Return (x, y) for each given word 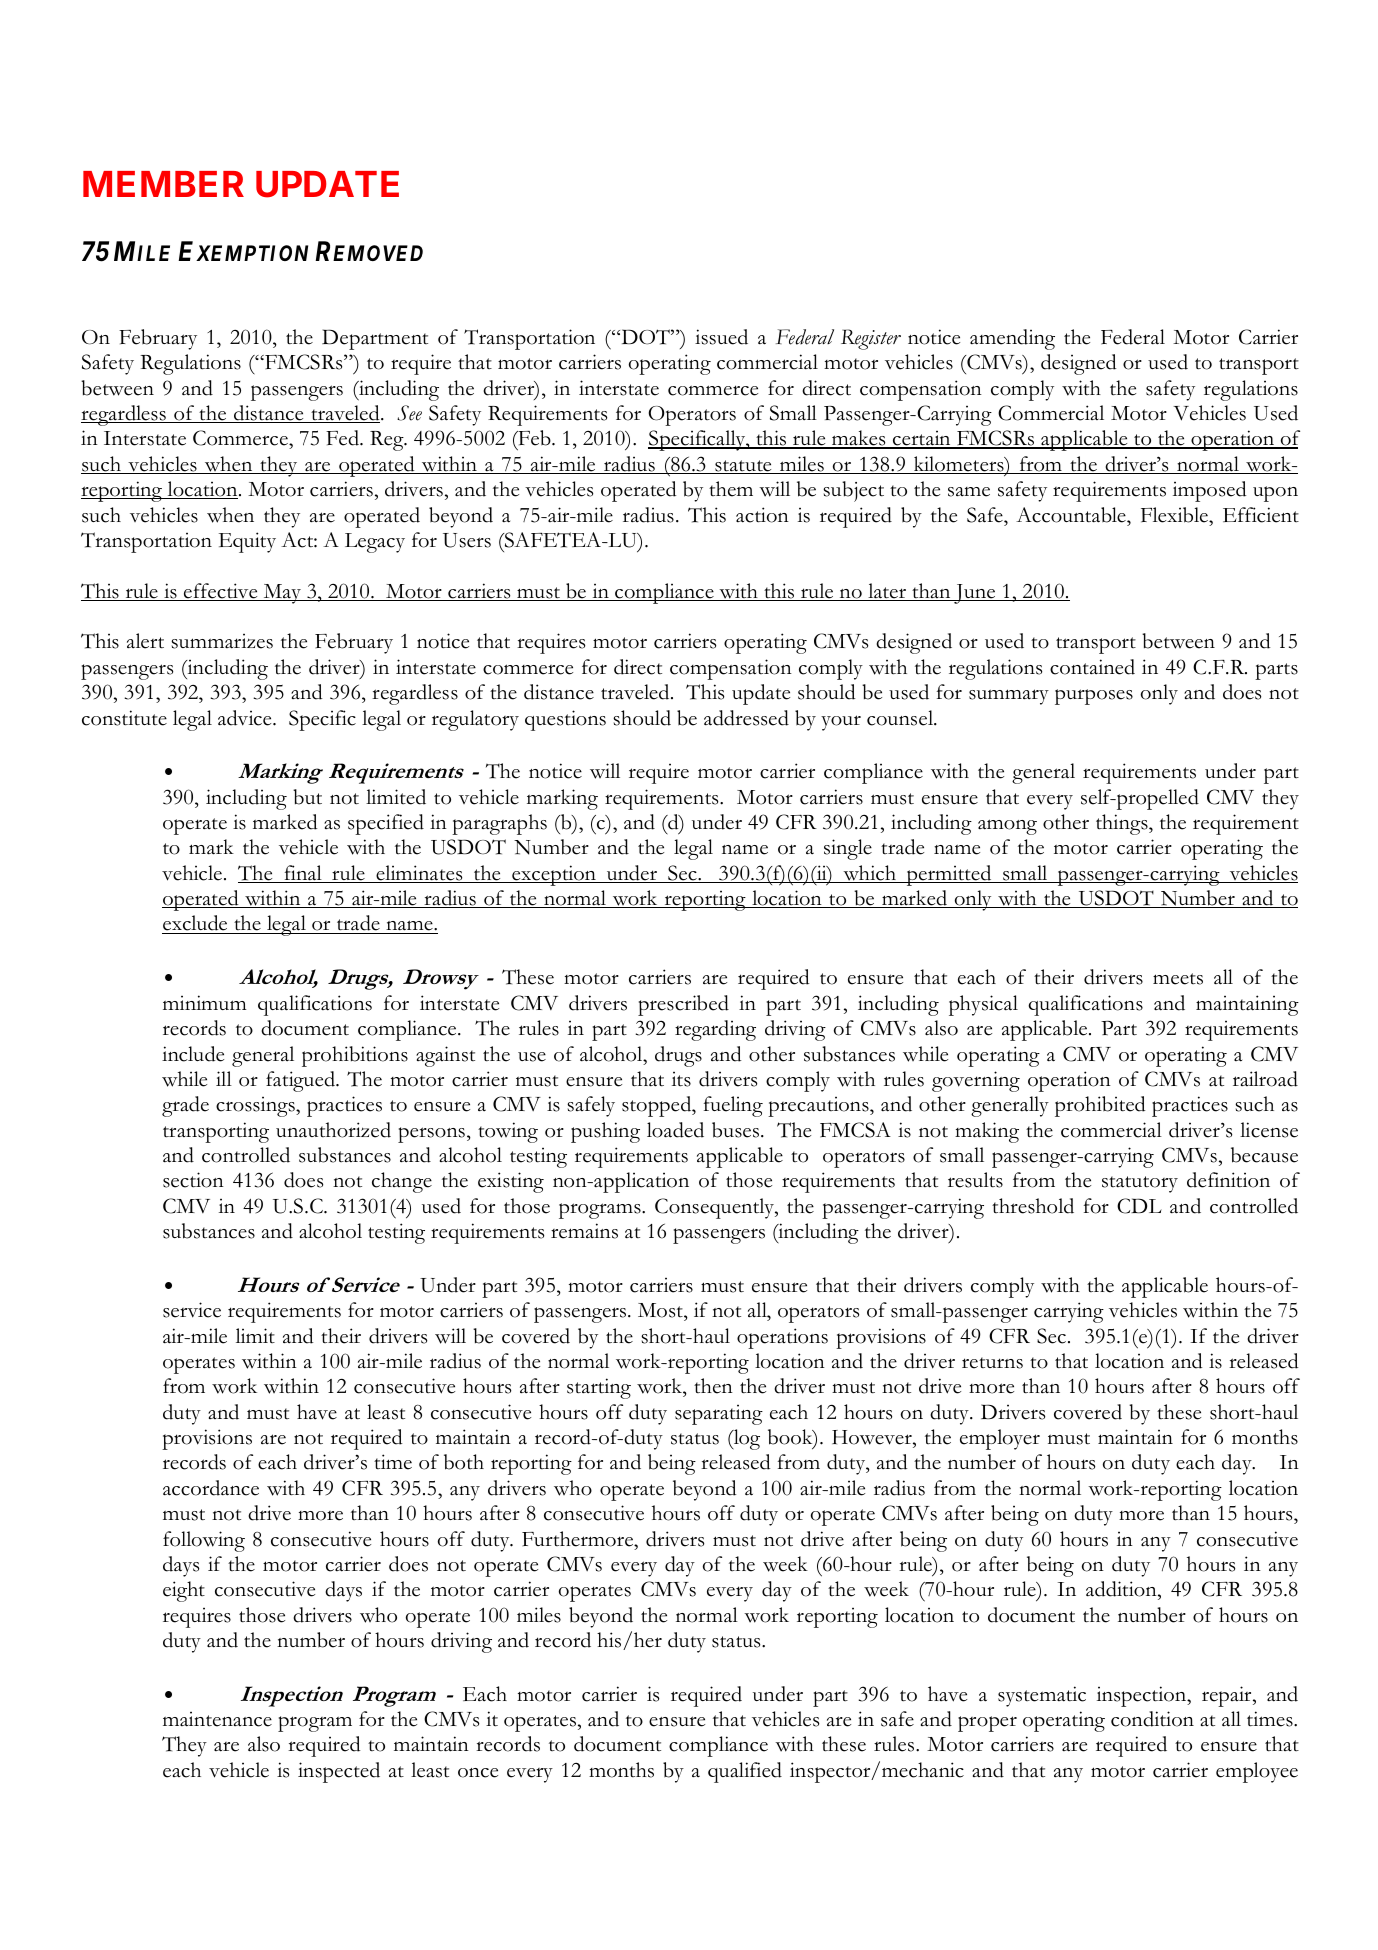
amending (1012, 339)
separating (719, 1415)
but (307, 797)
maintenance (217, 1719)
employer (1000, 1439)
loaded (675, 1130)
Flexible (1176, 515)
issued (721, 337)
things (1123, 824)
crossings (256, 1107)
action (762, 515)
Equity (247, 542)
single (848, 849)
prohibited (1100, 1106)
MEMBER (163, 184)
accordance (211, 1488)
